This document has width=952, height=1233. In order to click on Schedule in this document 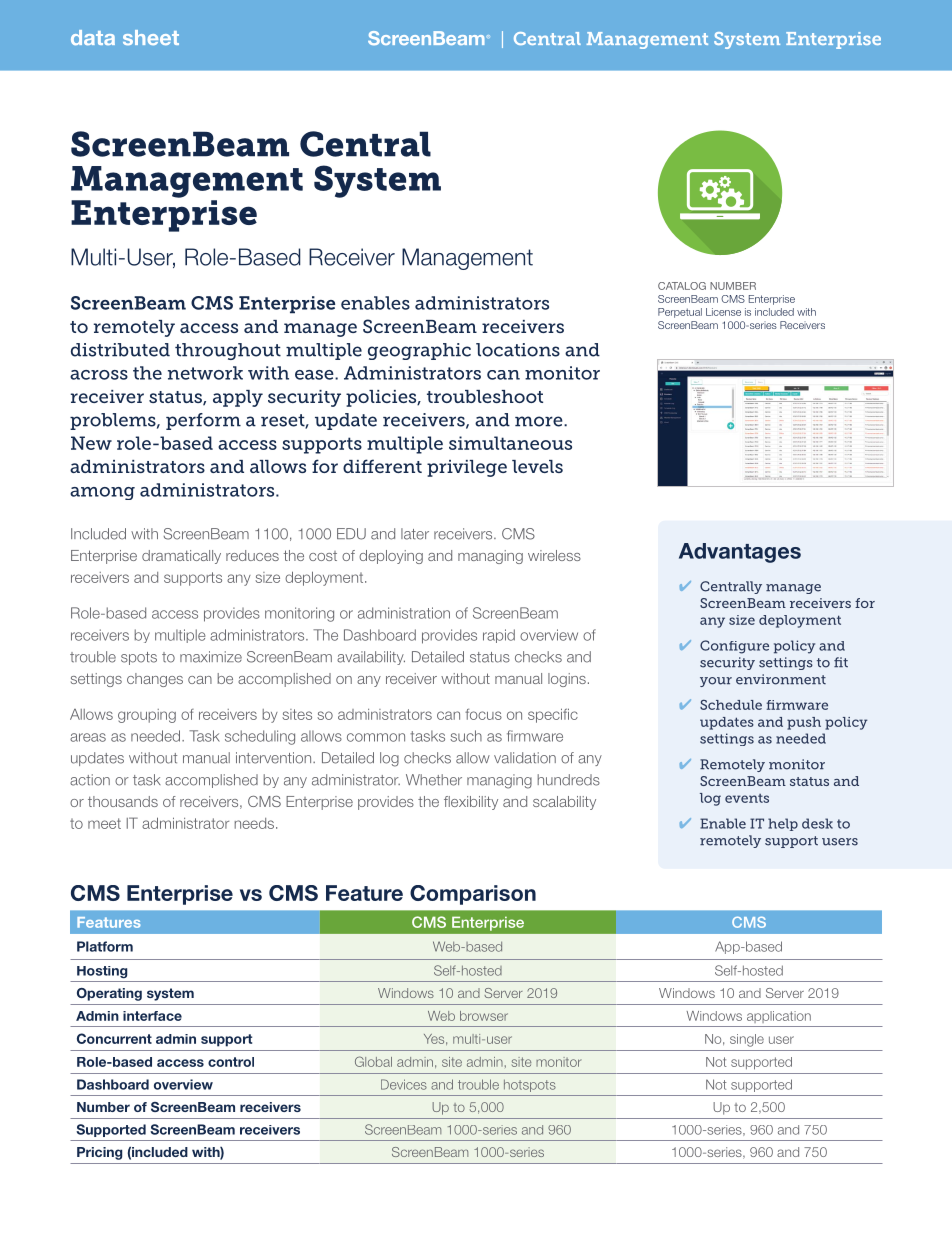, I will do `click(731, 705)`.
